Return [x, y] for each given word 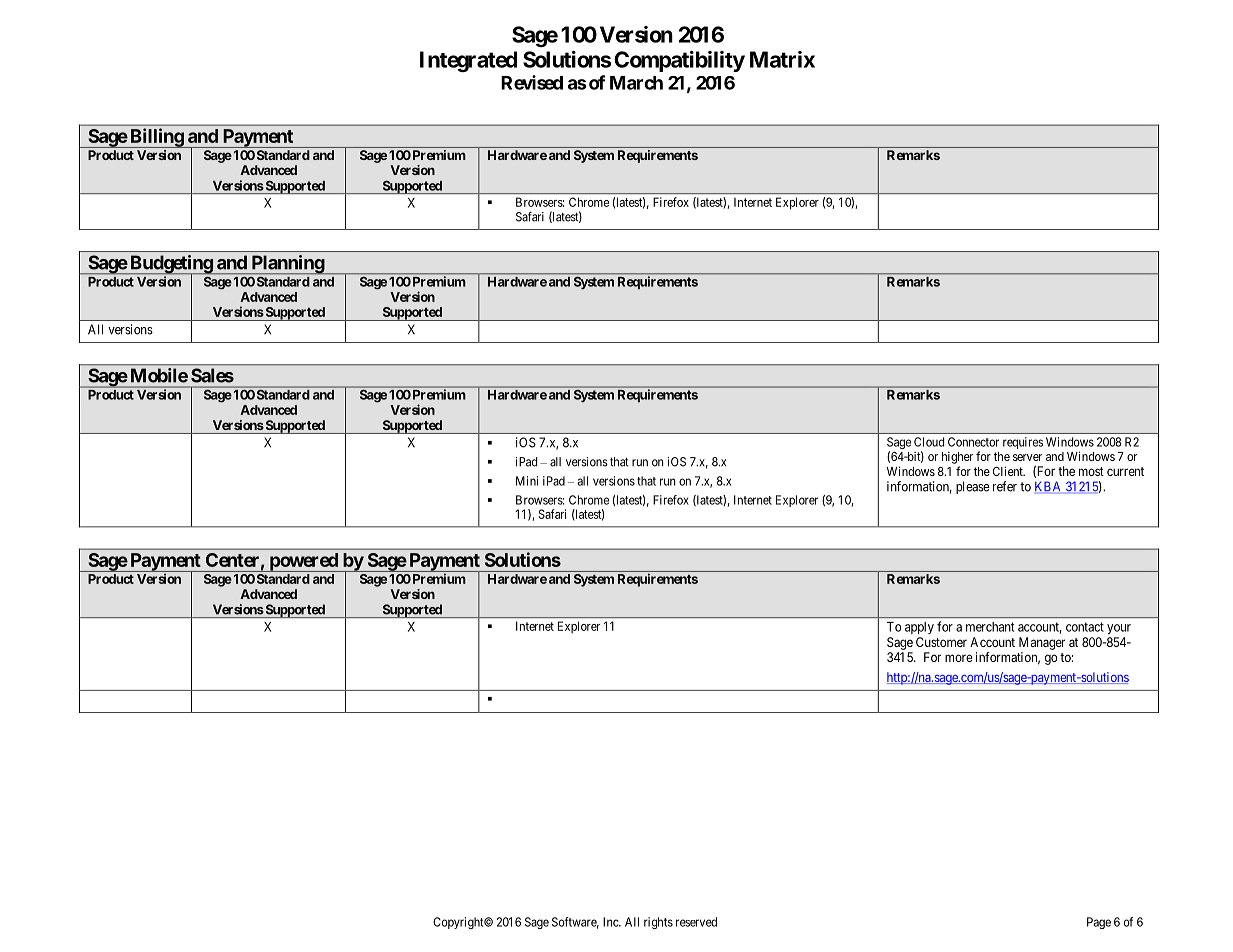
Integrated [468, 61]
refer [1005, 486]
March [636, 83]
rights [658, 923]
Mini [527, 481]
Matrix [782, 59]
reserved [696, 922]
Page [1099, 923]
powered [303, 562]
